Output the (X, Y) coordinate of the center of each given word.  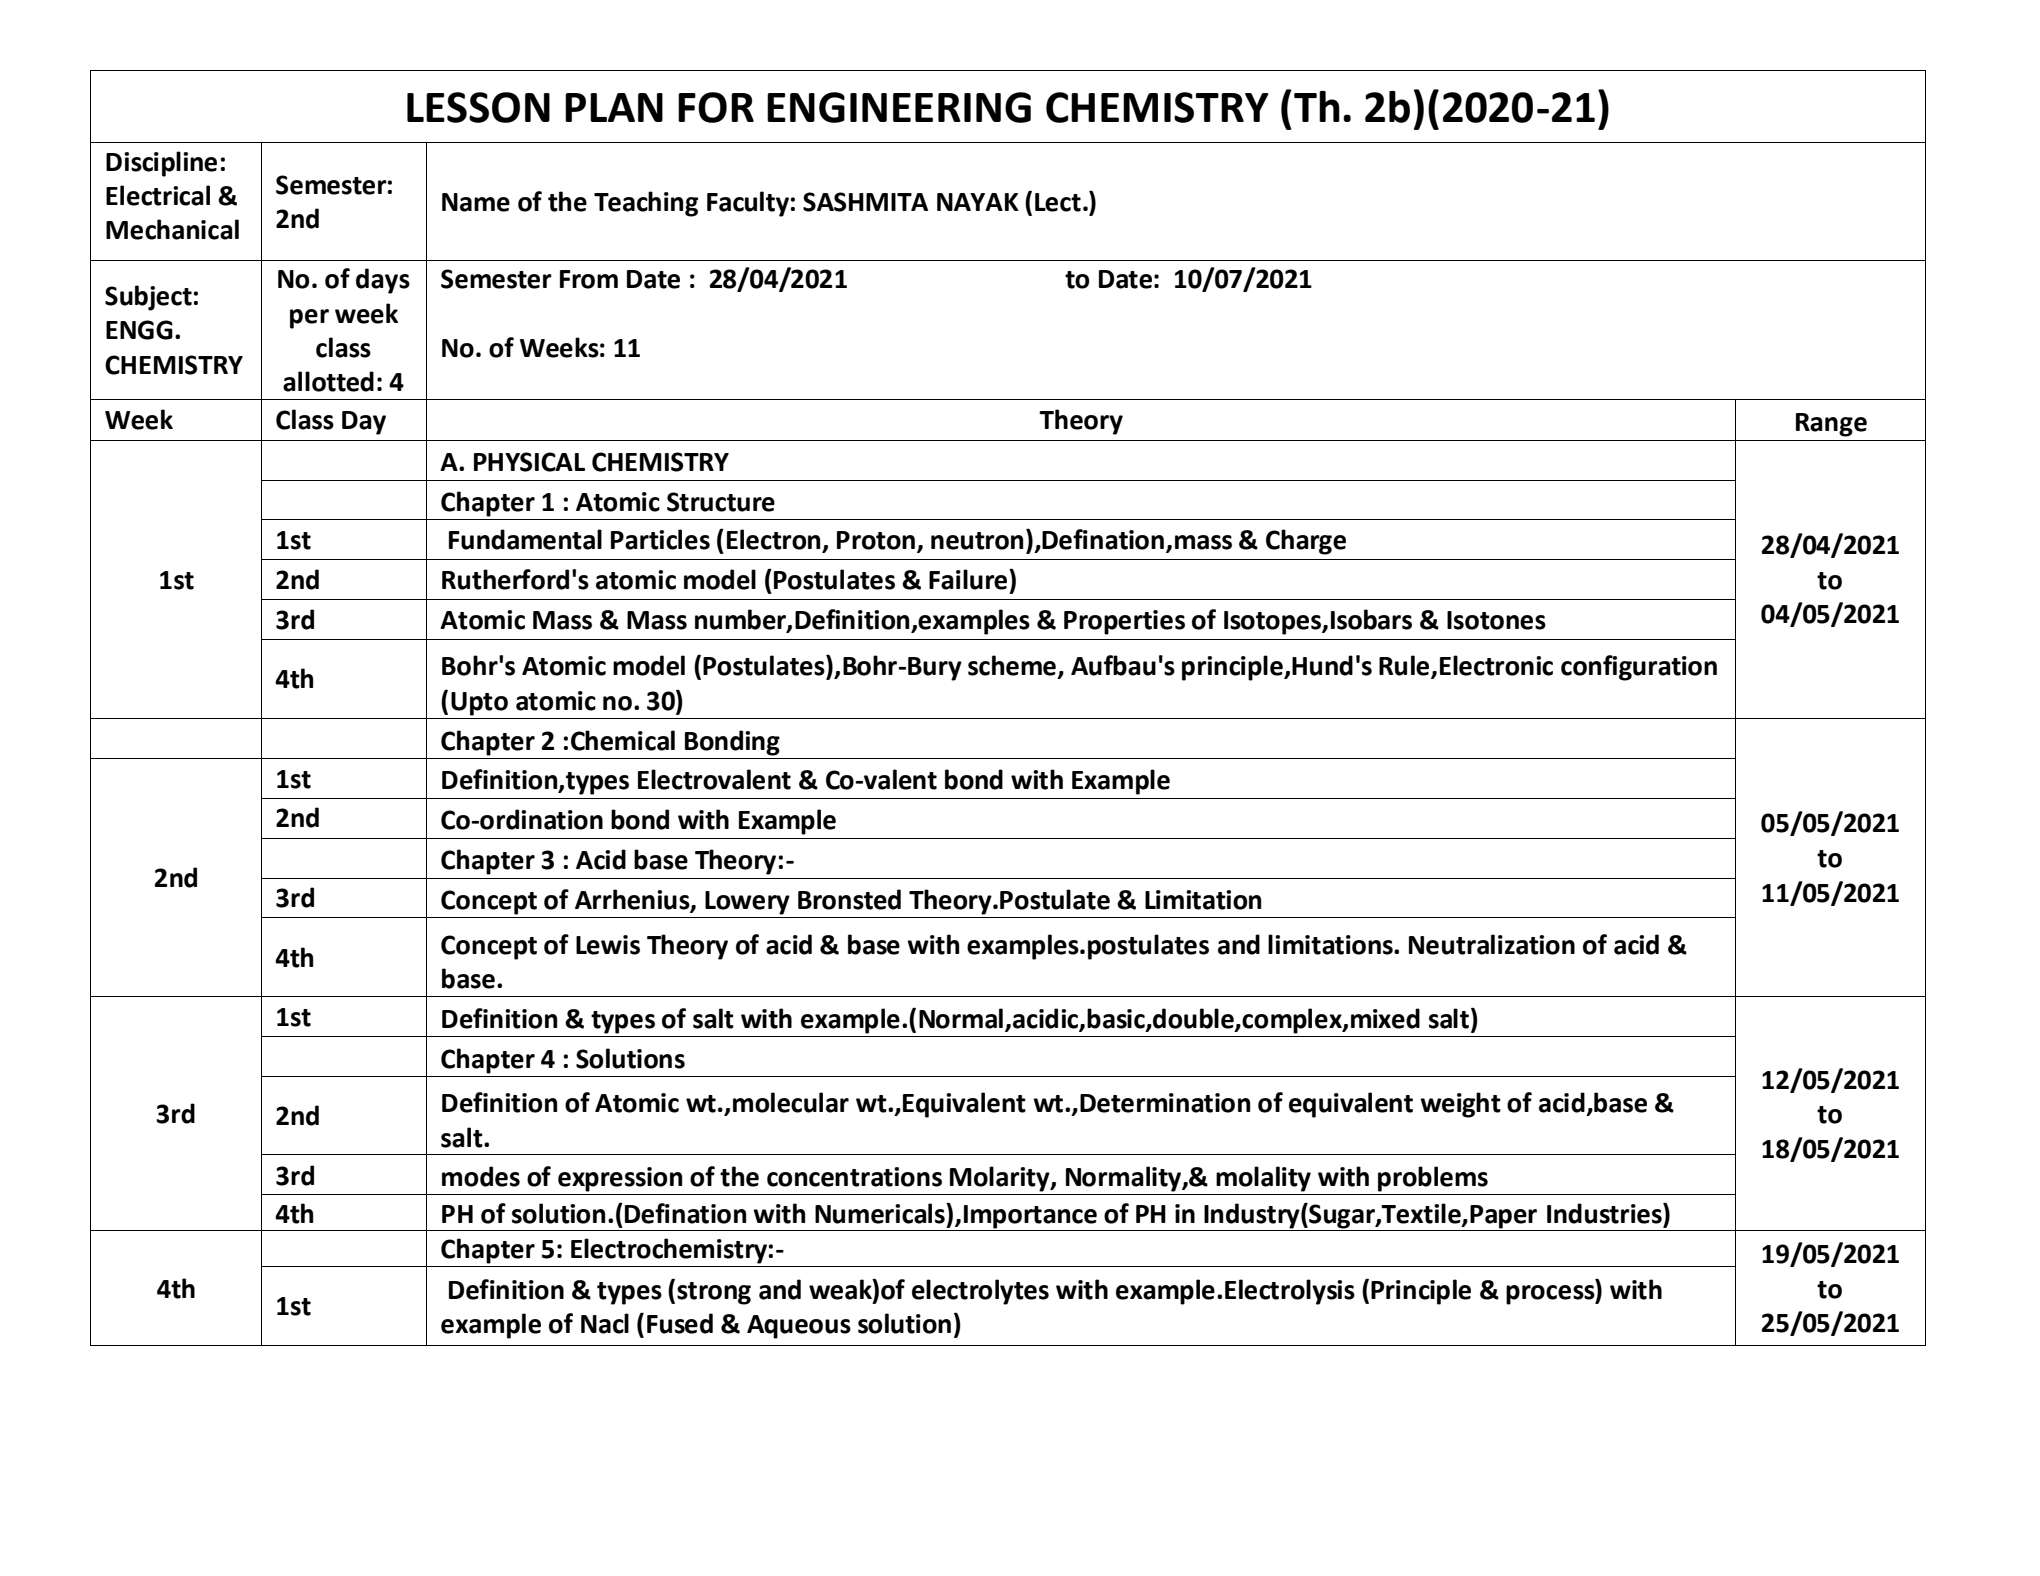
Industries (1605, 1213)
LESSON (478, 107)
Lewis (608, 945)
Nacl (605, 1323)
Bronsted (849, 899)
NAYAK (978, 202)
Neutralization (1492, 944)
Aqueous (799, 1327)
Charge (1306, 542)
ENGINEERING (899, 107)
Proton (876, 540)
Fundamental (525, 539)
